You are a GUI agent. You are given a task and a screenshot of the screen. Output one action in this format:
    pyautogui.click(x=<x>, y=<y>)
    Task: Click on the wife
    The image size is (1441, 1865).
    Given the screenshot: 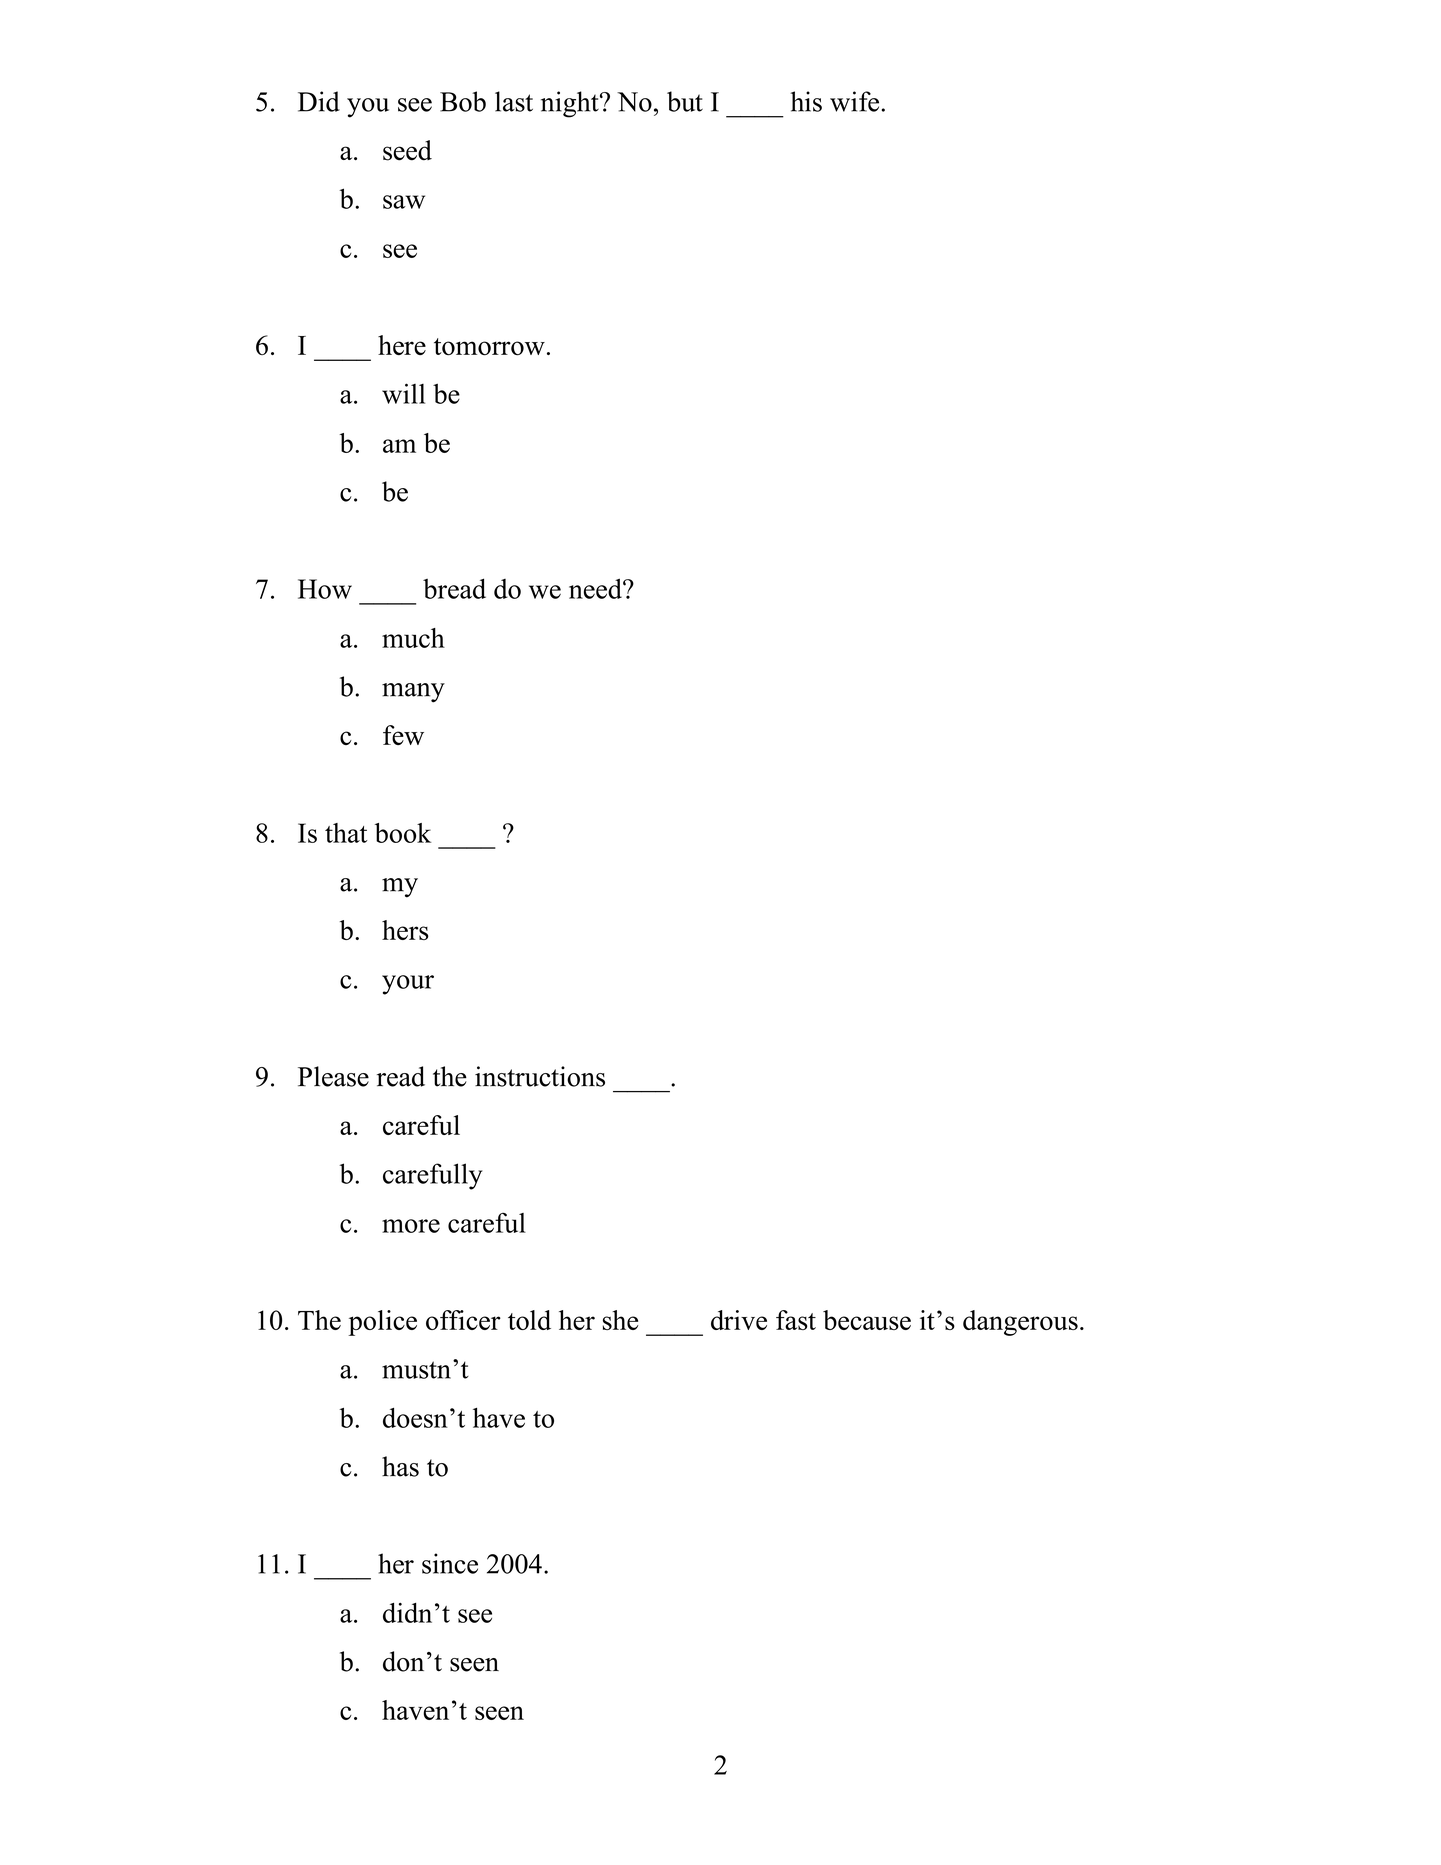 What is the action you would take?
    pyautogui.click(x=854, y=101)
